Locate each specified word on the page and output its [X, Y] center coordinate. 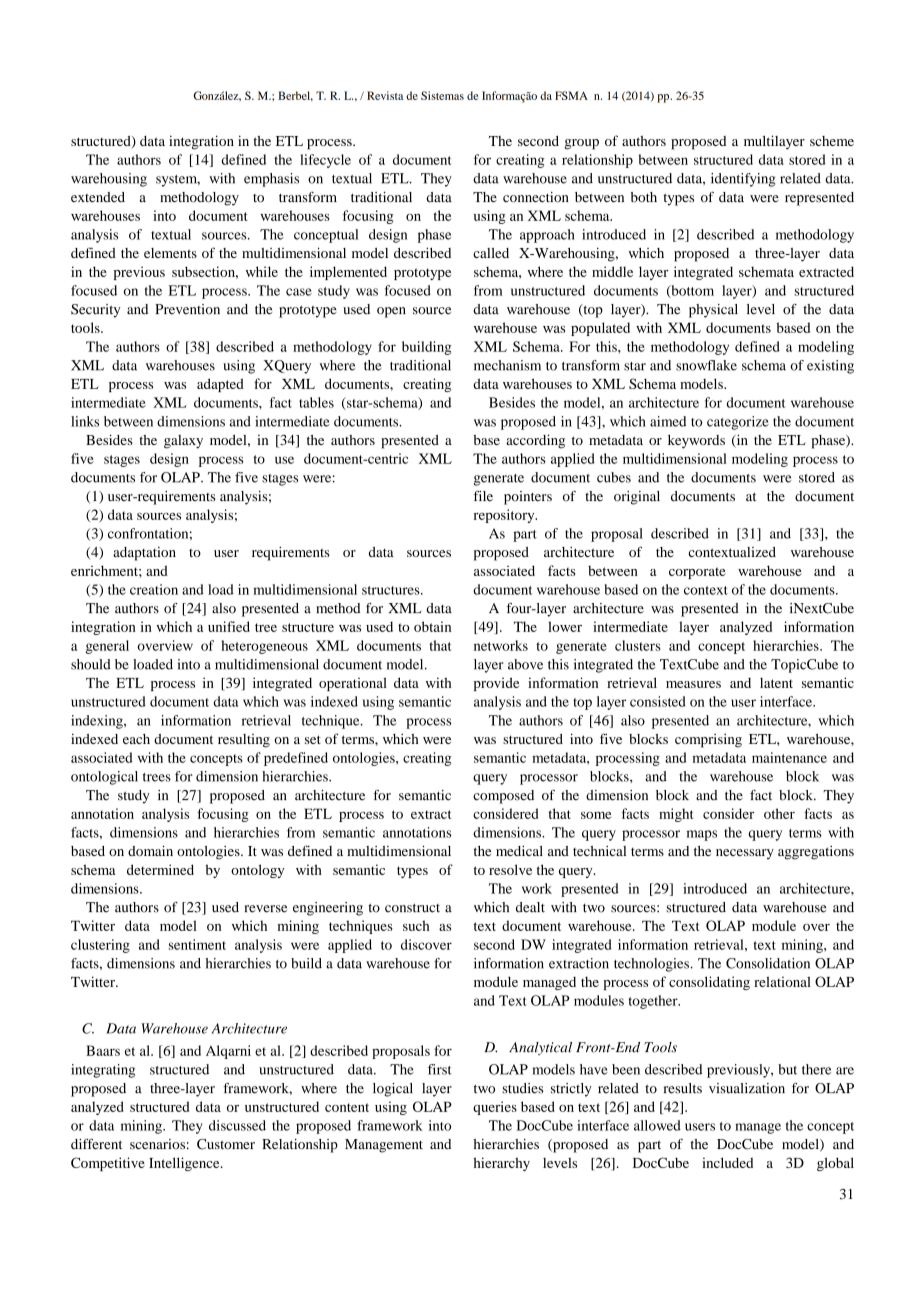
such [416, 925]
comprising [708, 741]
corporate [697, 573]
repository [505, 516]
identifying [743, 180]
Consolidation [768, 963]
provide [496, 684]
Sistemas [442, 95]
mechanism [507, 365]
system [178, 181]
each [136, 739]
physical [713, 311]
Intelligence [185, 1164]
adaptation [144, 554]
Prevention [187, 309]
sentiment [197, 944]
